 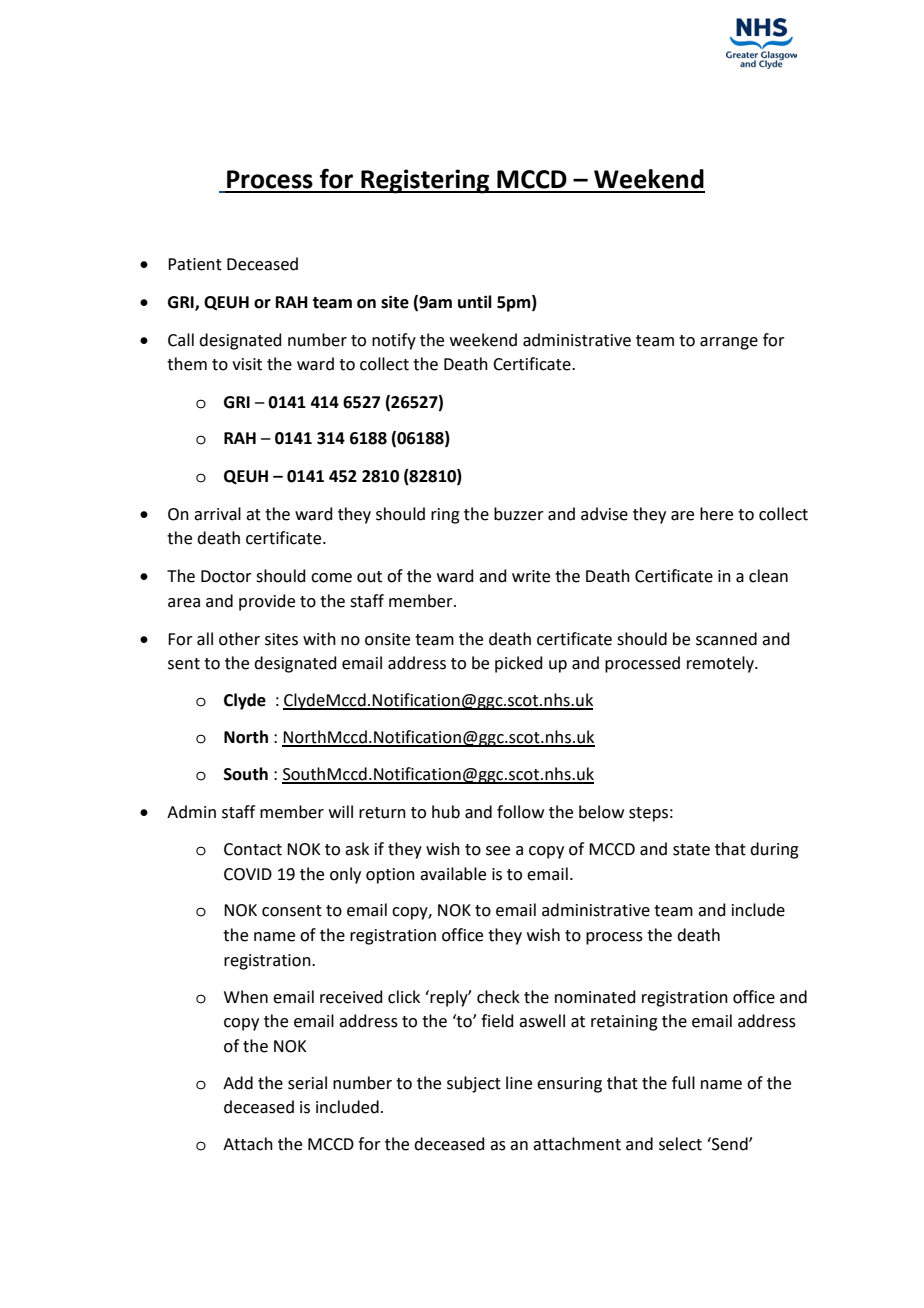 What do you see at coordinates (239, 639) in the image?
I see `other` at bounding box center [239, 639].
